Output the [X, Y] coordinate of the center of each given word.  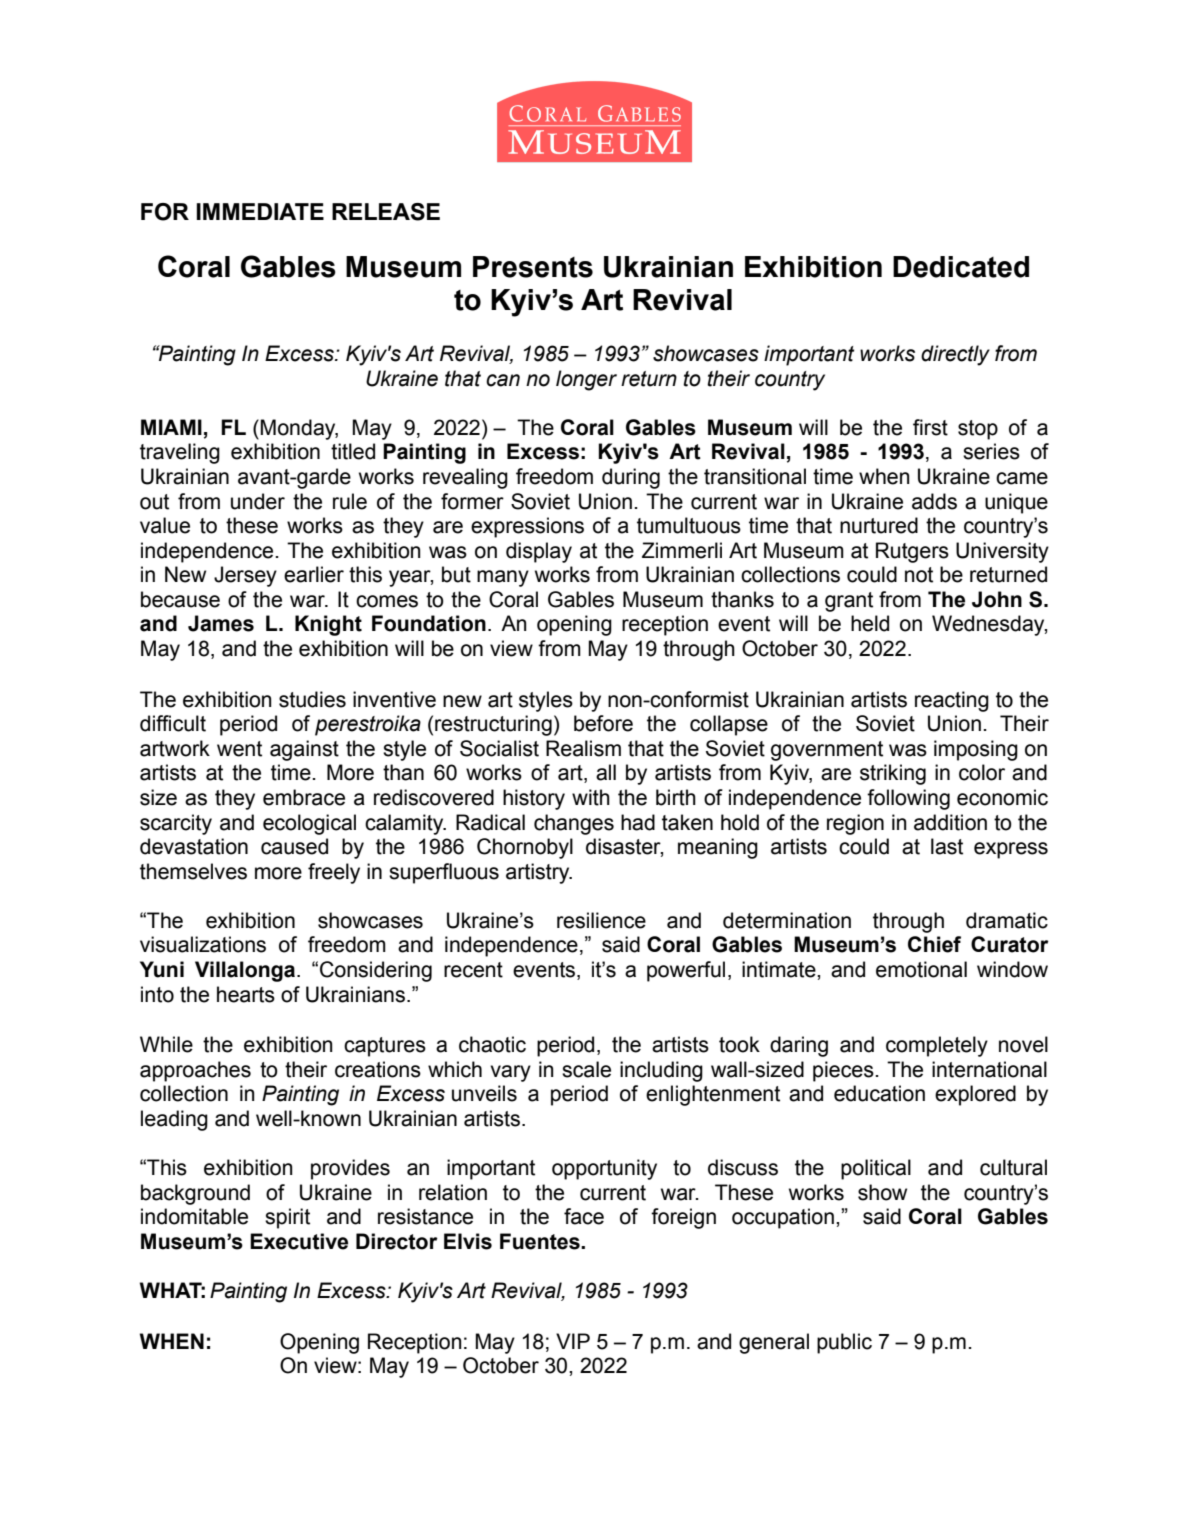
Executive [299, 1241]
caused [294, 846]
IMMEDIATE [260, 211]
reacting [952, 701]
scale [586, 1069]
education [879, 1093]
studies [312, 699]
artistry [539, 873]
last [947, 846]
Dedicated [961, 267]
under [258, 501]
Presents [533, 267]
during [631, 478]
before [603, 723]
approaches [195, 1071]
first [930, 427]
